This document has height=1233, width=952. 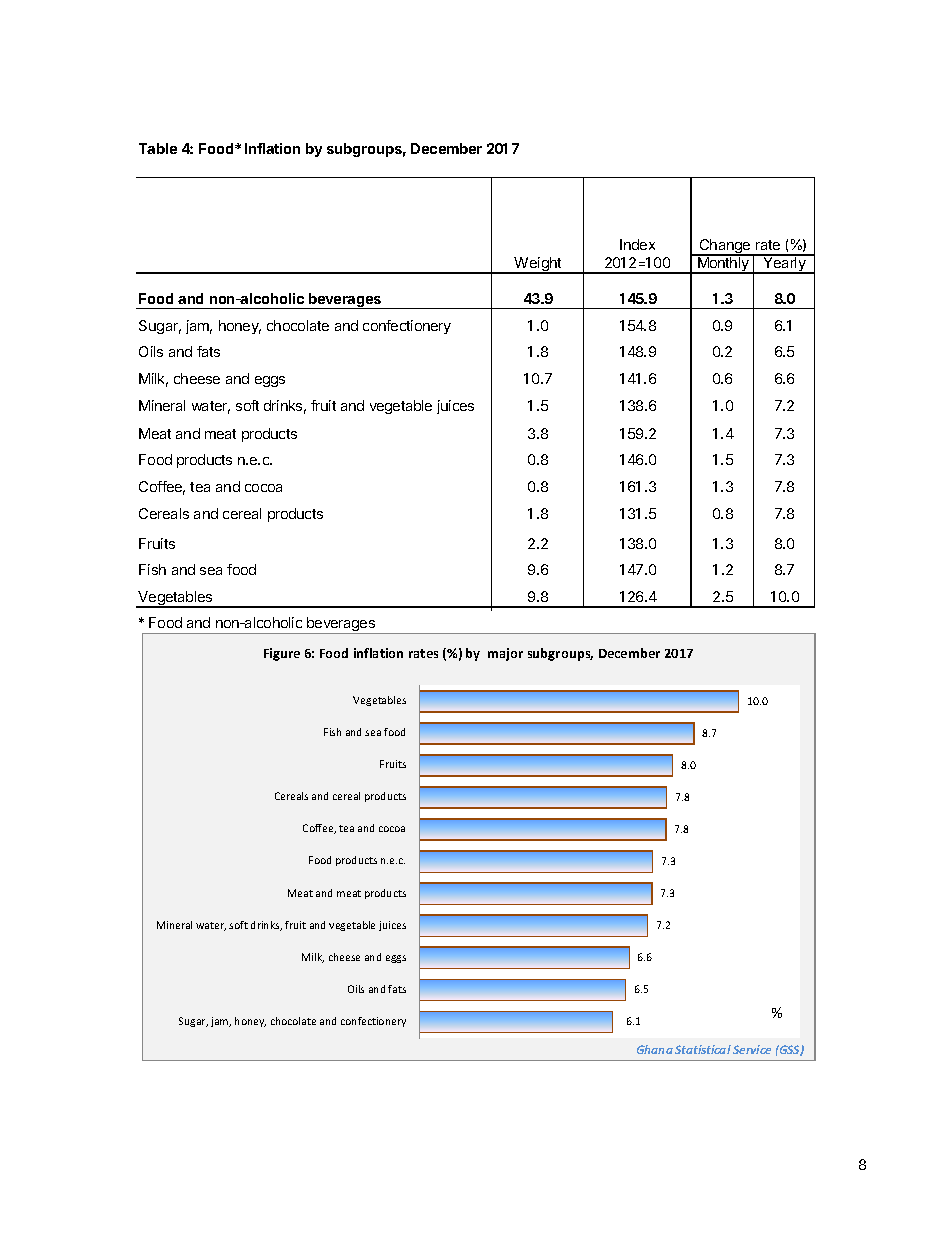 What do you see at coordinates (538, 265) in the document?
I see `Weight` at bounding box center [538, 265].
